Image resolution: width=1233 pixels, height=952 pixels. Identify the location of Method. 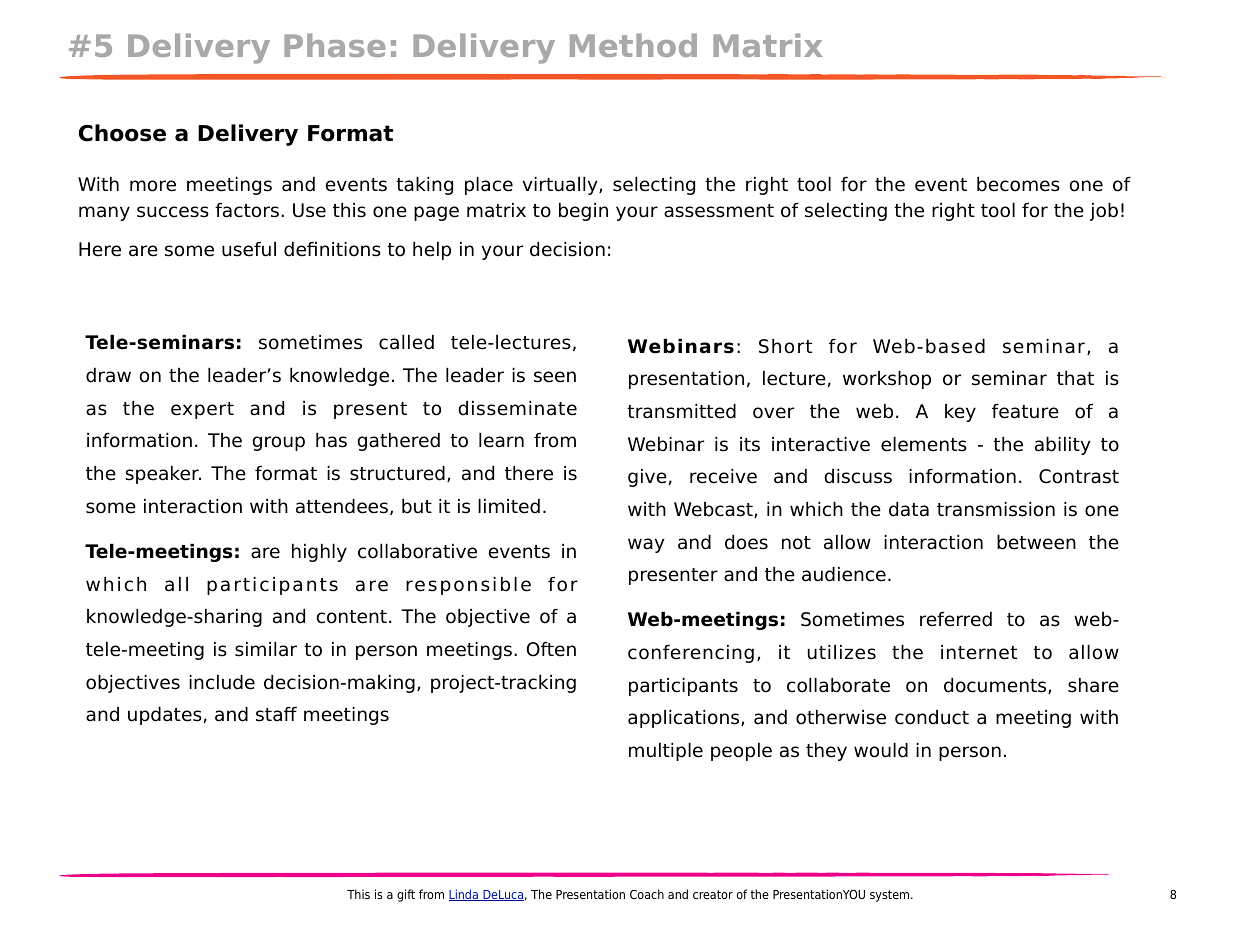
(633, 45).
